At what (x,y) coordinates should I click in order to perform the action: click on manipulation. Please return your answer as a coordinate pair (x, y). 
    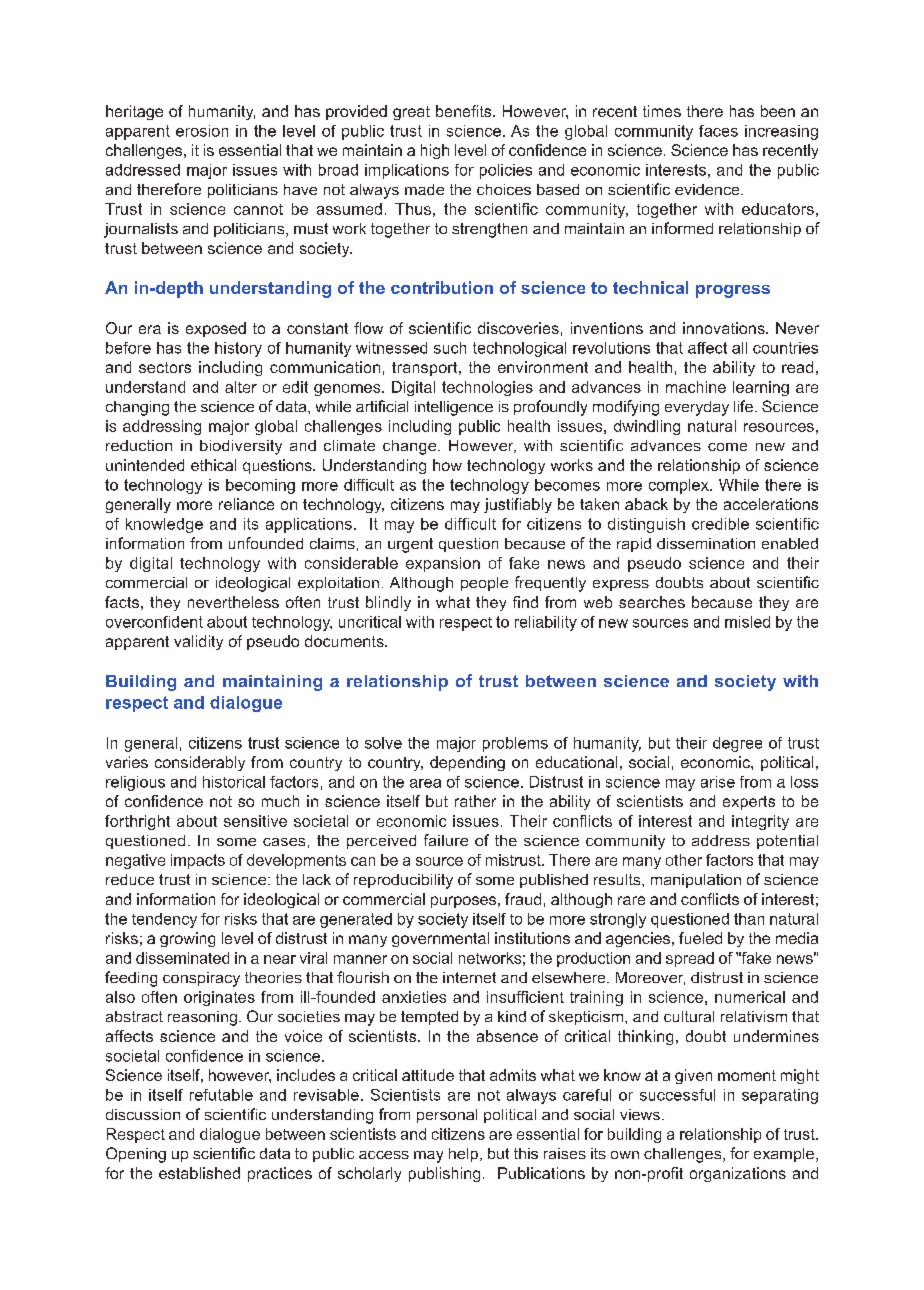
    Looking at the image, I should click on (696, 881).
